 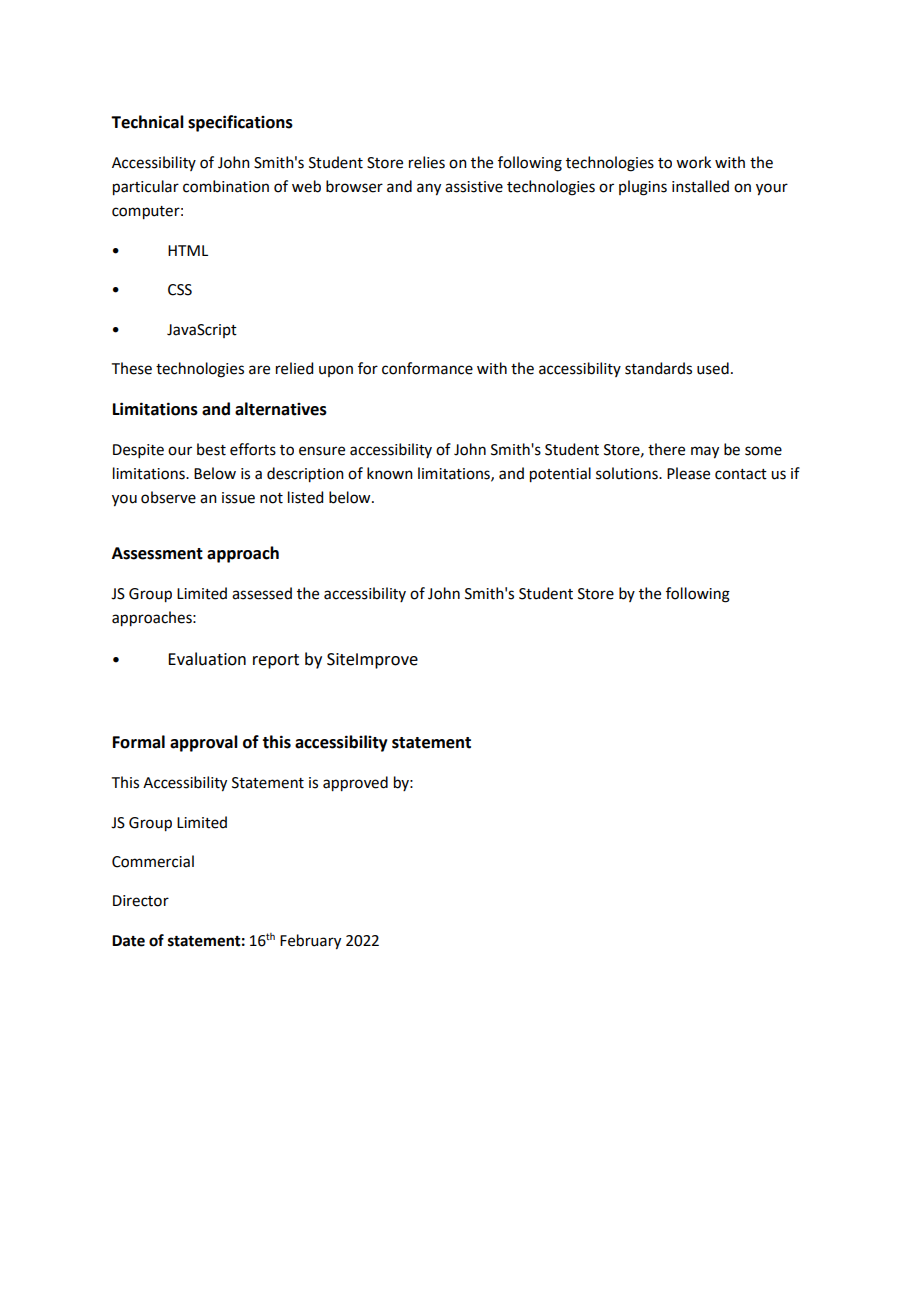 I want to click on approved, so click(x=355, y=784).
